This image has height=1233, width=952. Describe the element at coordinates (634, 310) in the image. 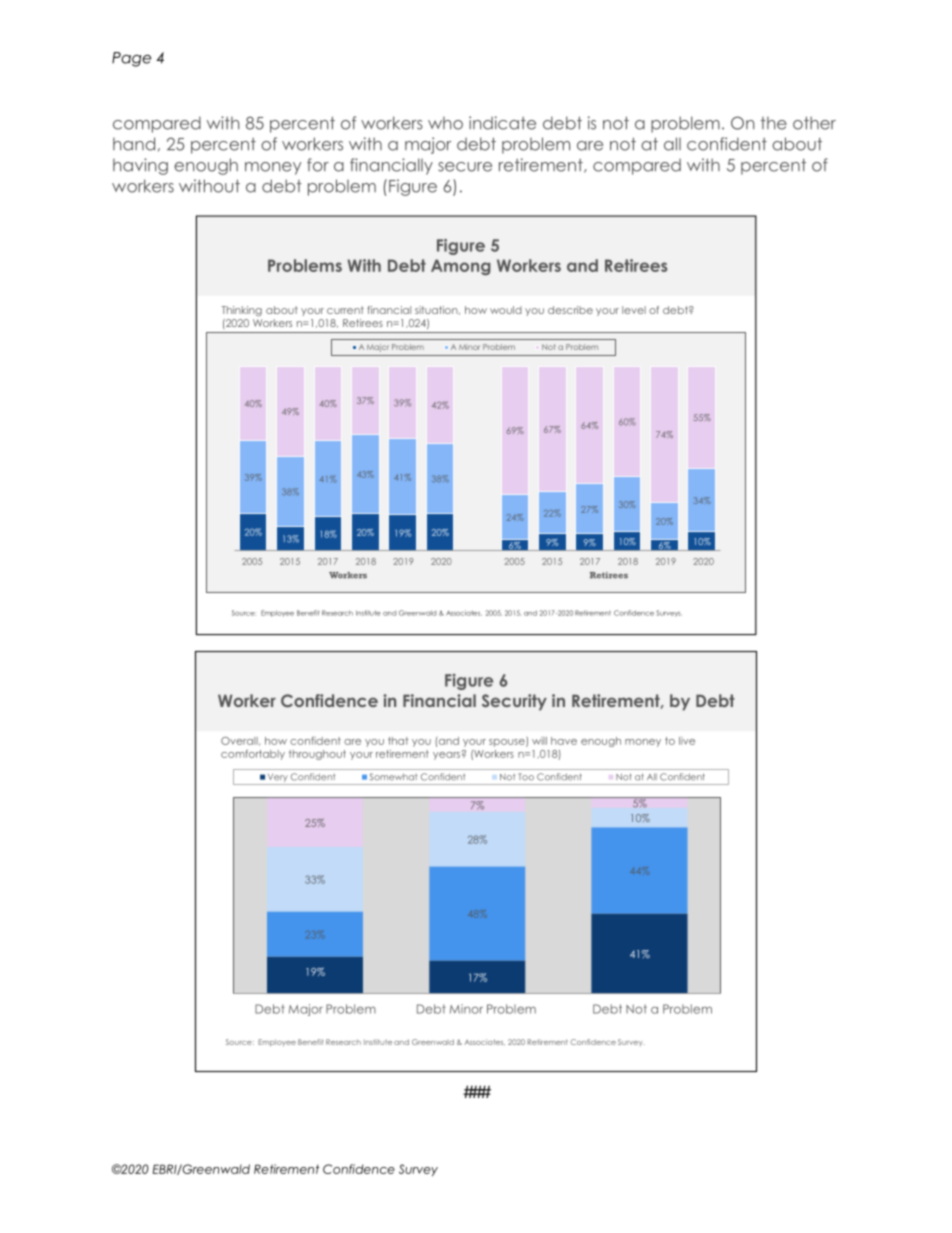

I see `level` at that location.
